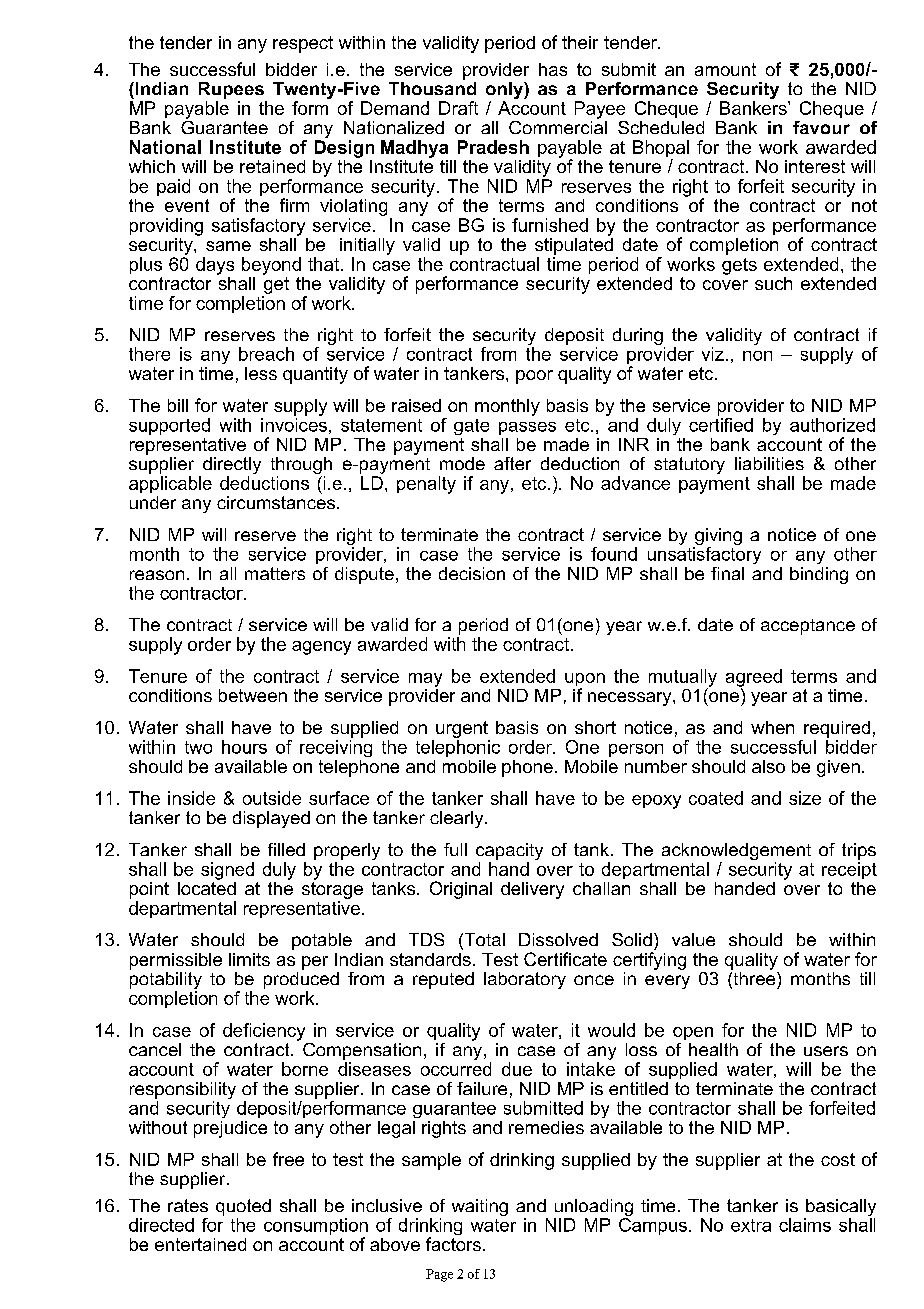 The height and width of the page is (1309, 924). Describe the element at coordinates (480, 1207) in the page. I see `waiting` at that location.
